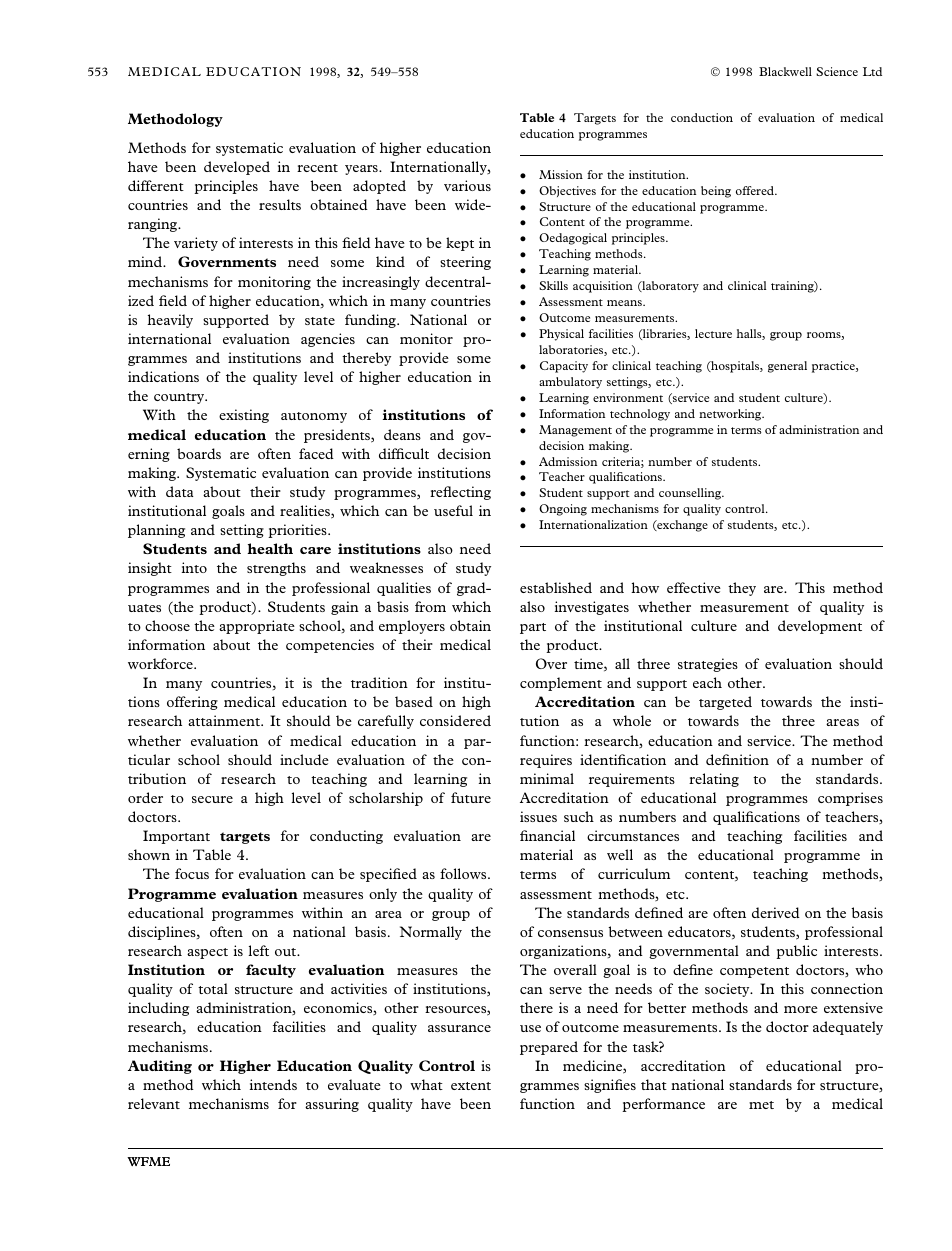  I want to click on extent, so click(471, 1086).
